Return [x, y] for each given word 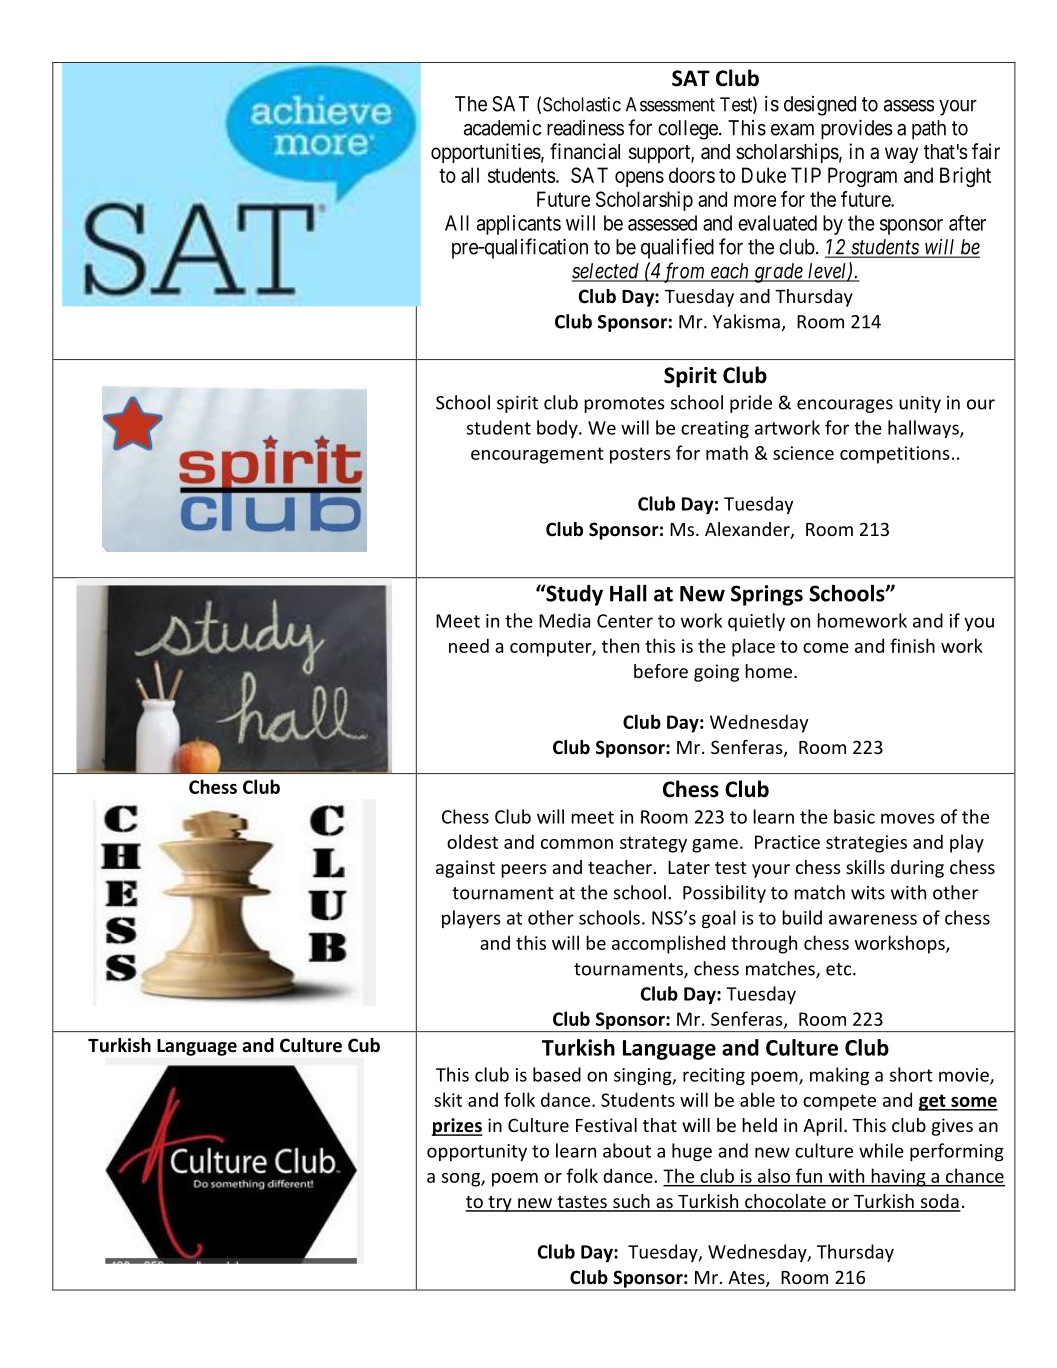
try [500, 1204]
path [929, 130]
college [689, 130]
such [631, 1202]
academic [502, 128]
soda [939, 1202]
